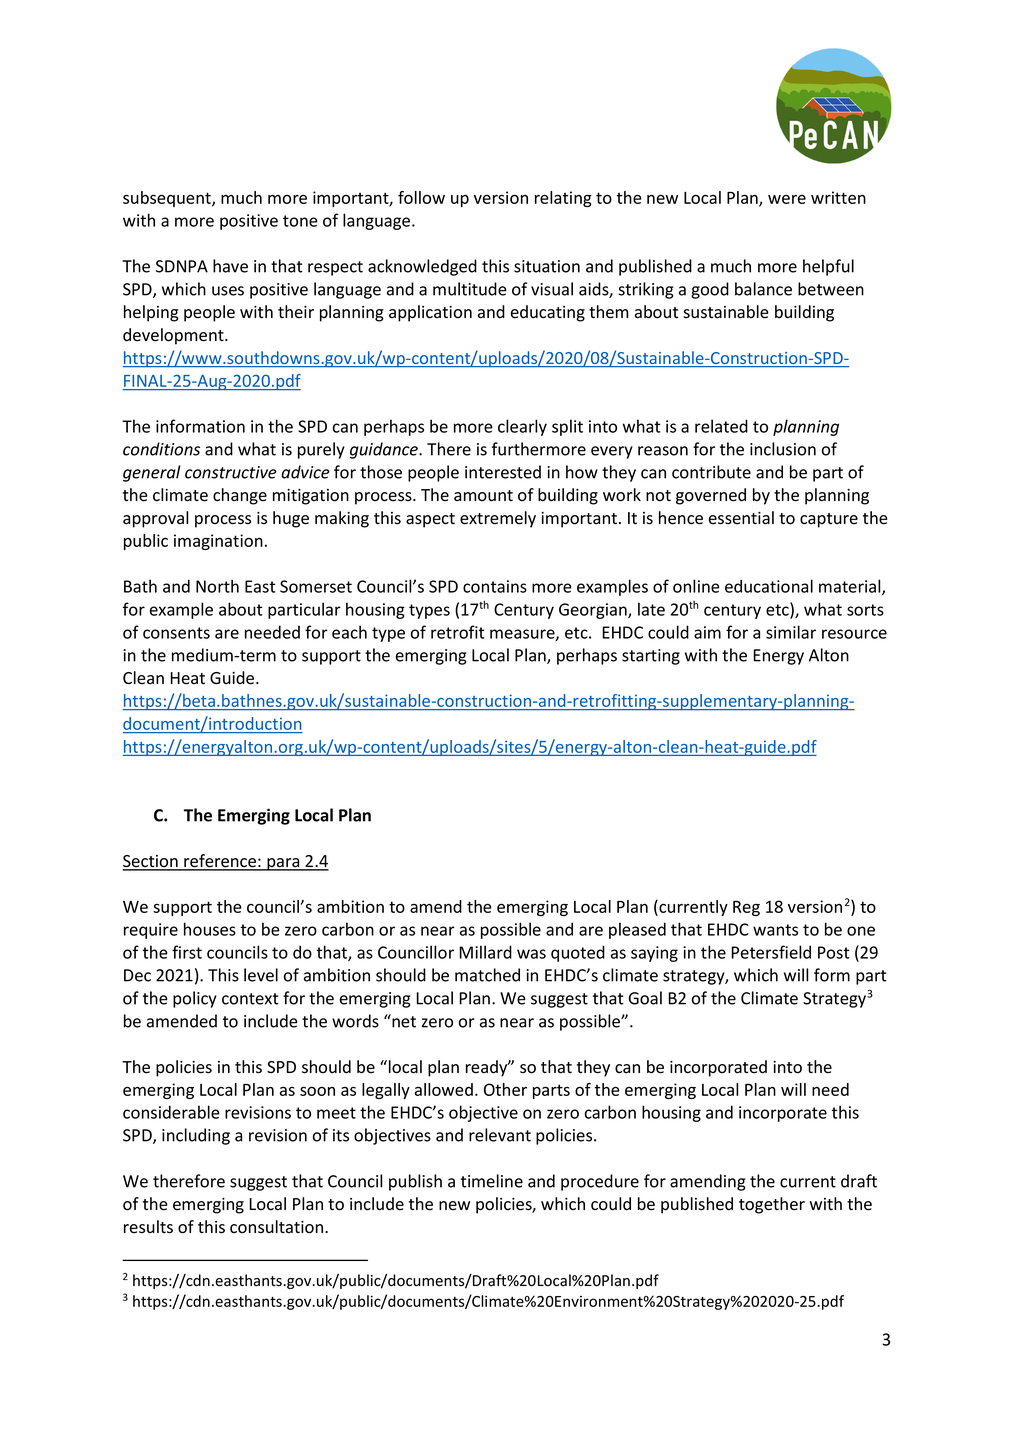  What do you see at coordinates (787, 199) in the screenshot?
I see `were` at bounding box center [787, 199].
